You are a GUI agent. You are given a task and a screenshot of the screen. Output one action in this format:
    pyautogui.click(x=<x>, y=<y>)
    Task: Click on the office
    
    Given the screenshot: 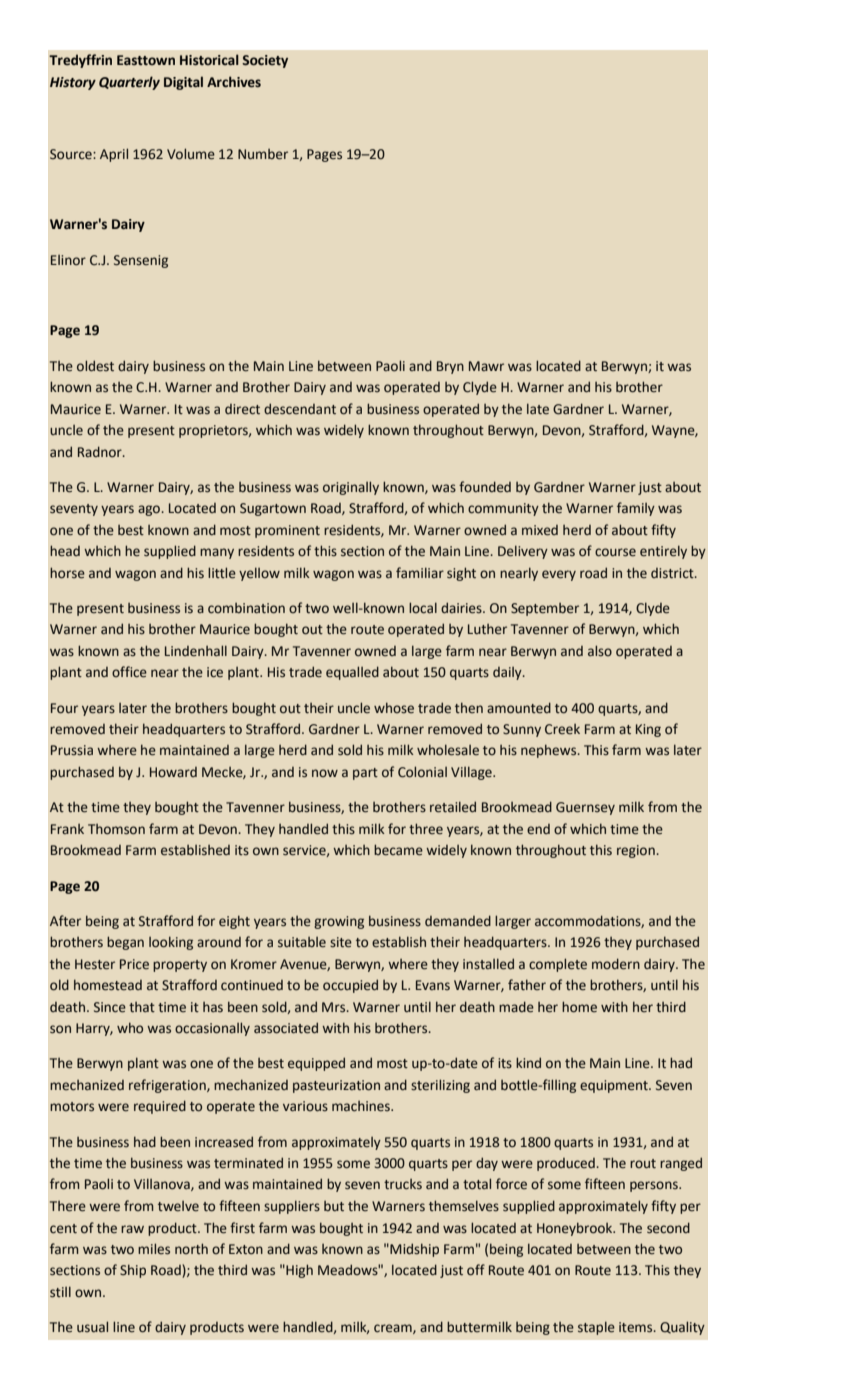 What is the action you would take?
    pyautogui.click(x=129, y=672)
